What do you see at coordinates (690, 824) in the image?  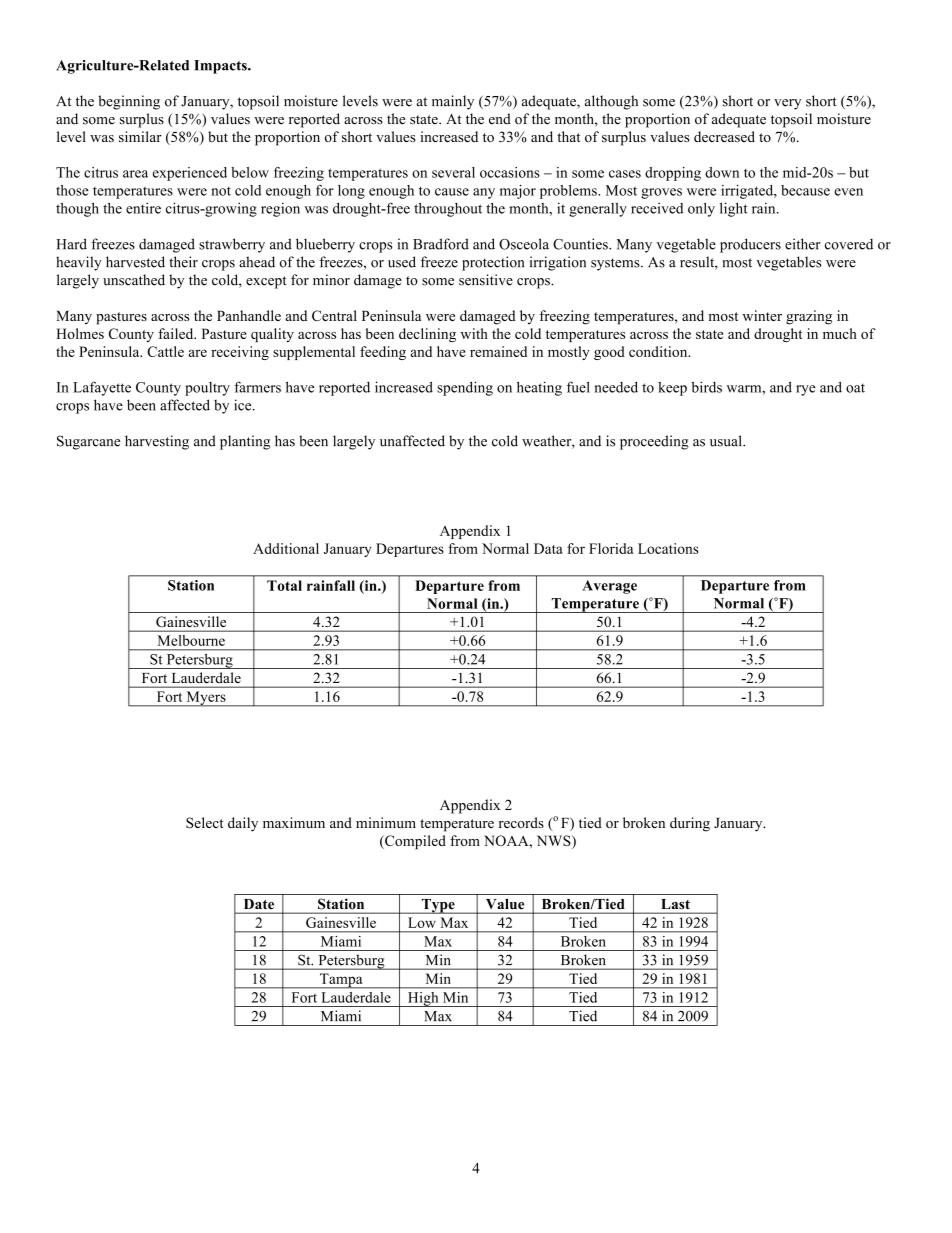 I see `during` at bounding box center [690, 824].
